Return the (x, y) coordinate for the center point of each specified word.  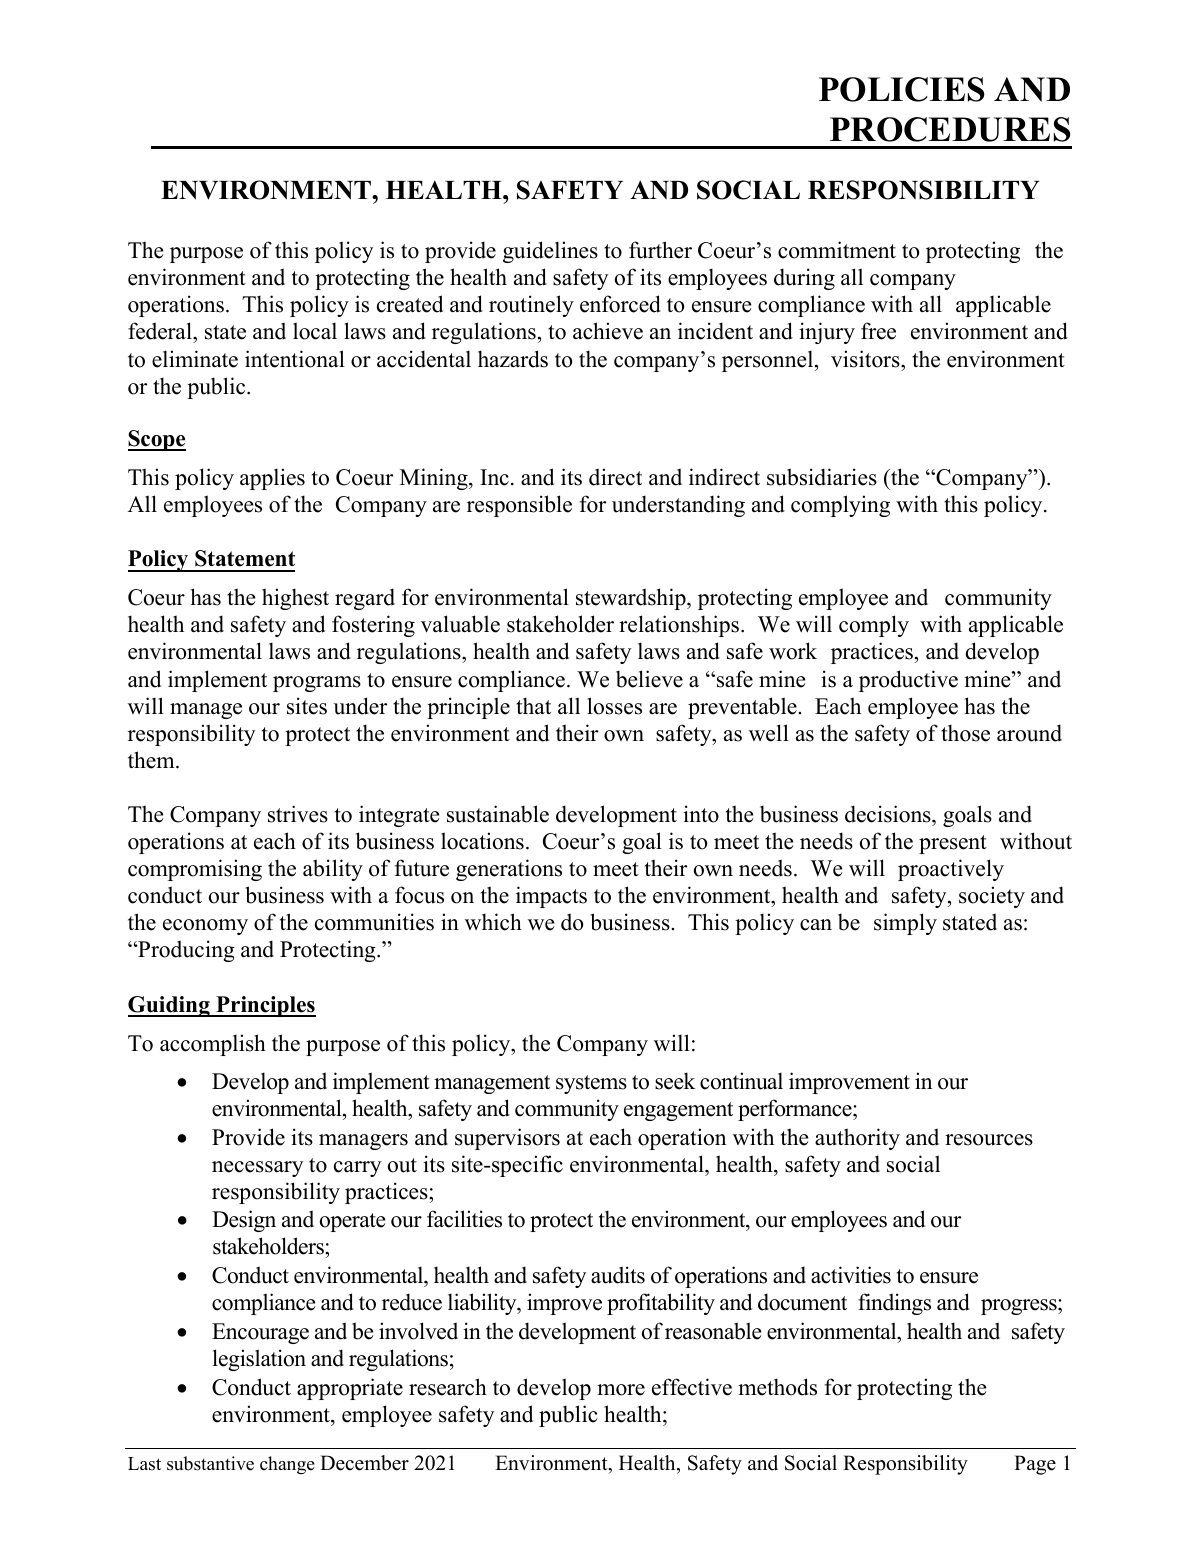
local (315, 331)
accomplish (213, 1045)
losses (614, 706)
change (287, 1465)
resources (989, 1140)
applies (272, 479)
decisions (889, 814)
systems (591, 1084)
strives (298, 814)
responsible (519, 506)
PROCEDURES (950, 129)
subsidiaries (822, 477)
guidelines (550, 252)
